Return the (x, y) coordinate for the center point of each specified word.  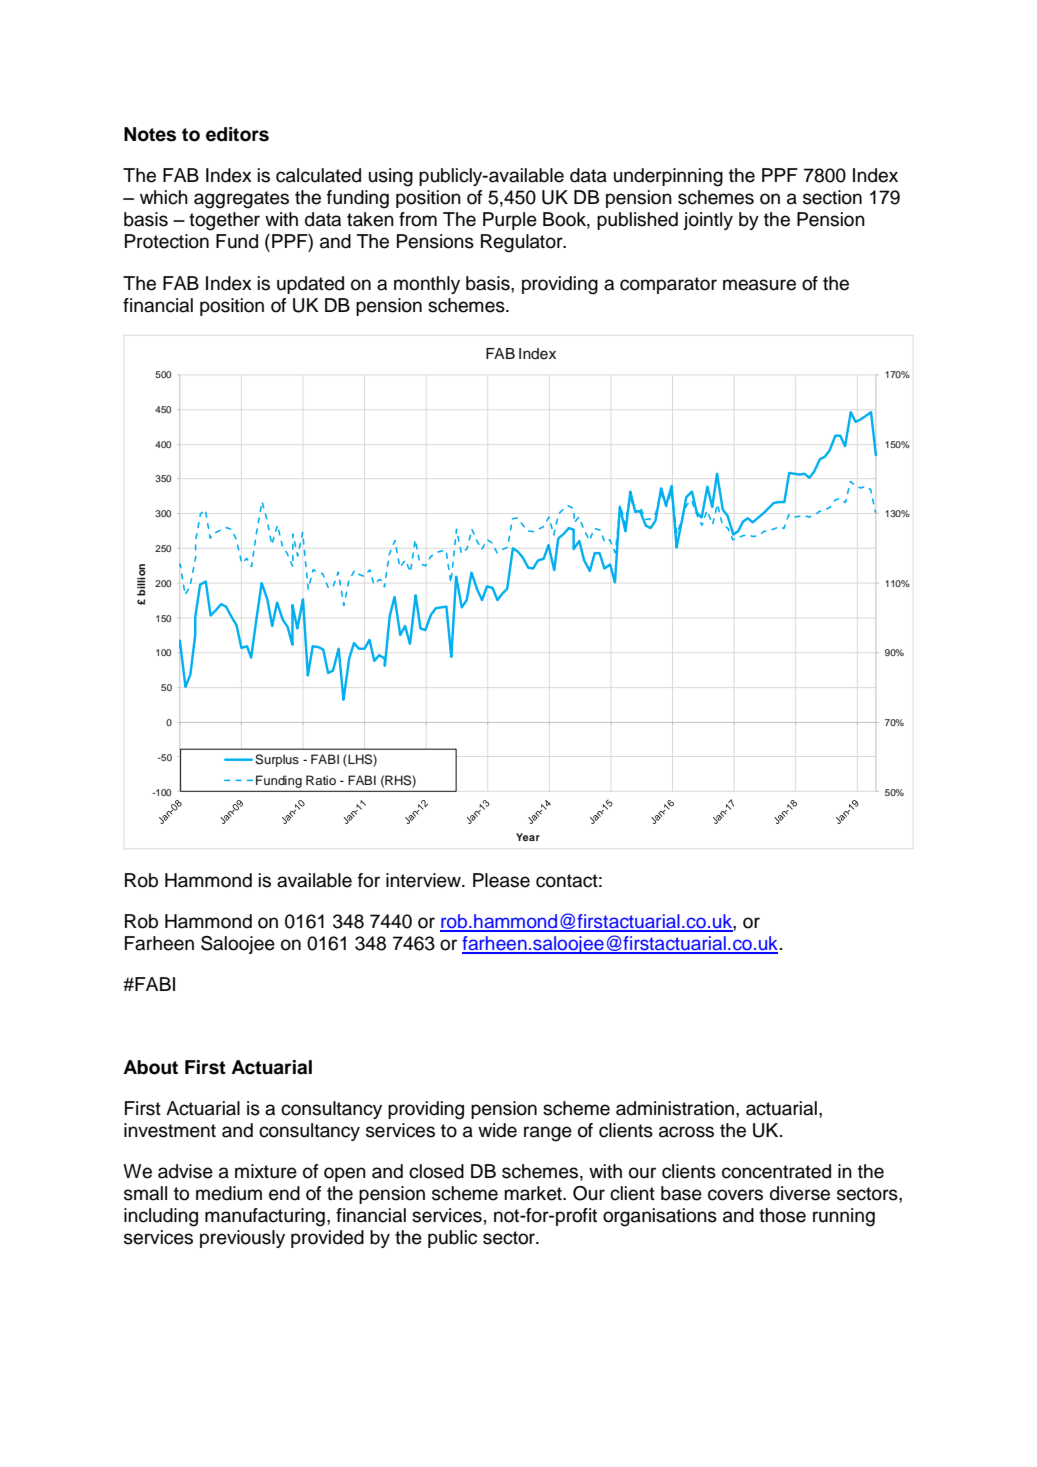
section (832, 197)
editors (237, 134)
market (534, 1193)
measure (759, 285)
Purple (510, 221)
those (782, 1215)
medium (229, 1193)
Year (528, 837)
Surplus (277, 760)
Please (501, 880)
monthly (427, 285)
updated (310, 285)
